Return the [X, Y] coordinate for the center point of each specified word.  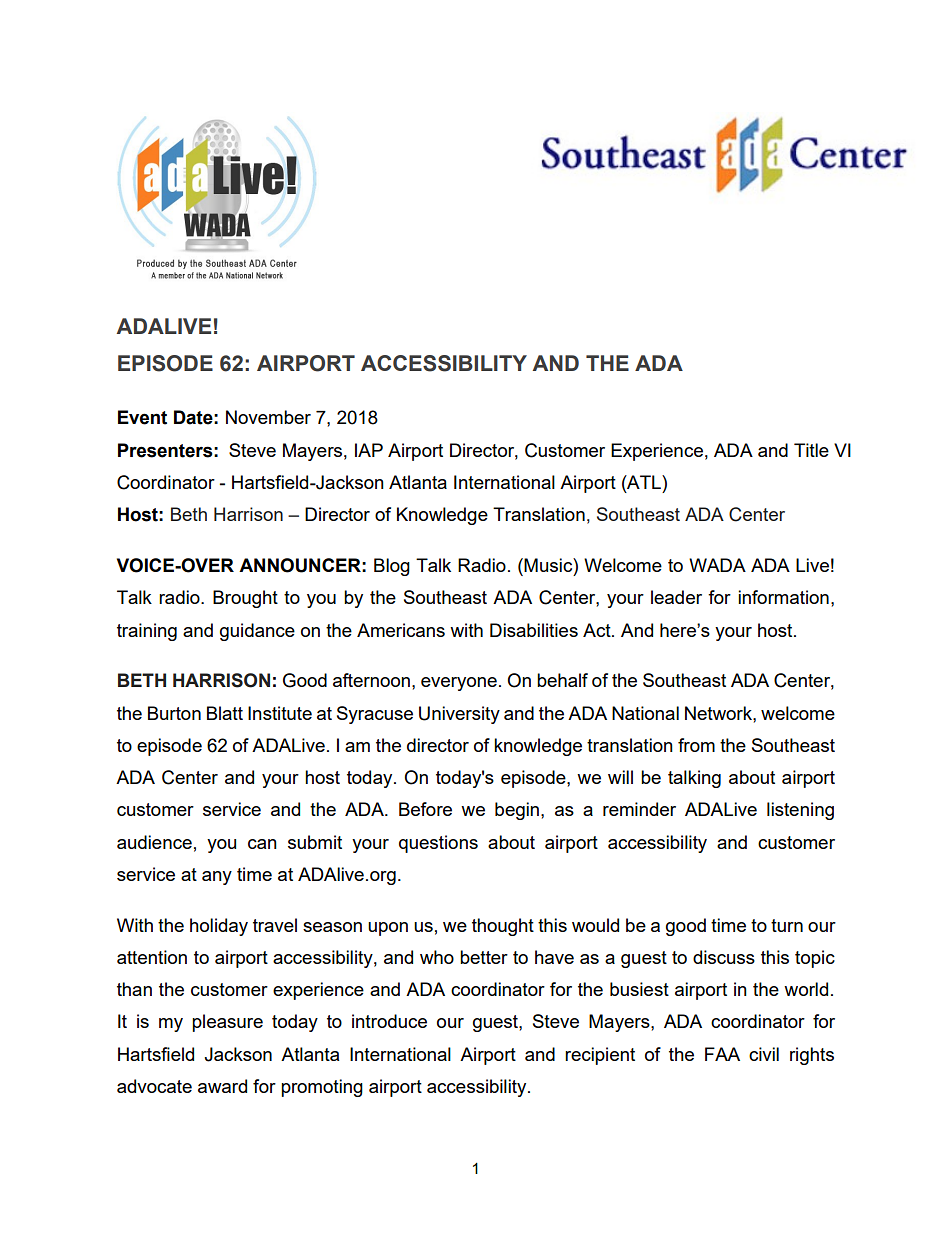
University [459, 715]
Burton [174, 713]
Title [811, 450]
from [696, 745]
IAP [369, 450]
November [268, 417]
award [222, 1086]
